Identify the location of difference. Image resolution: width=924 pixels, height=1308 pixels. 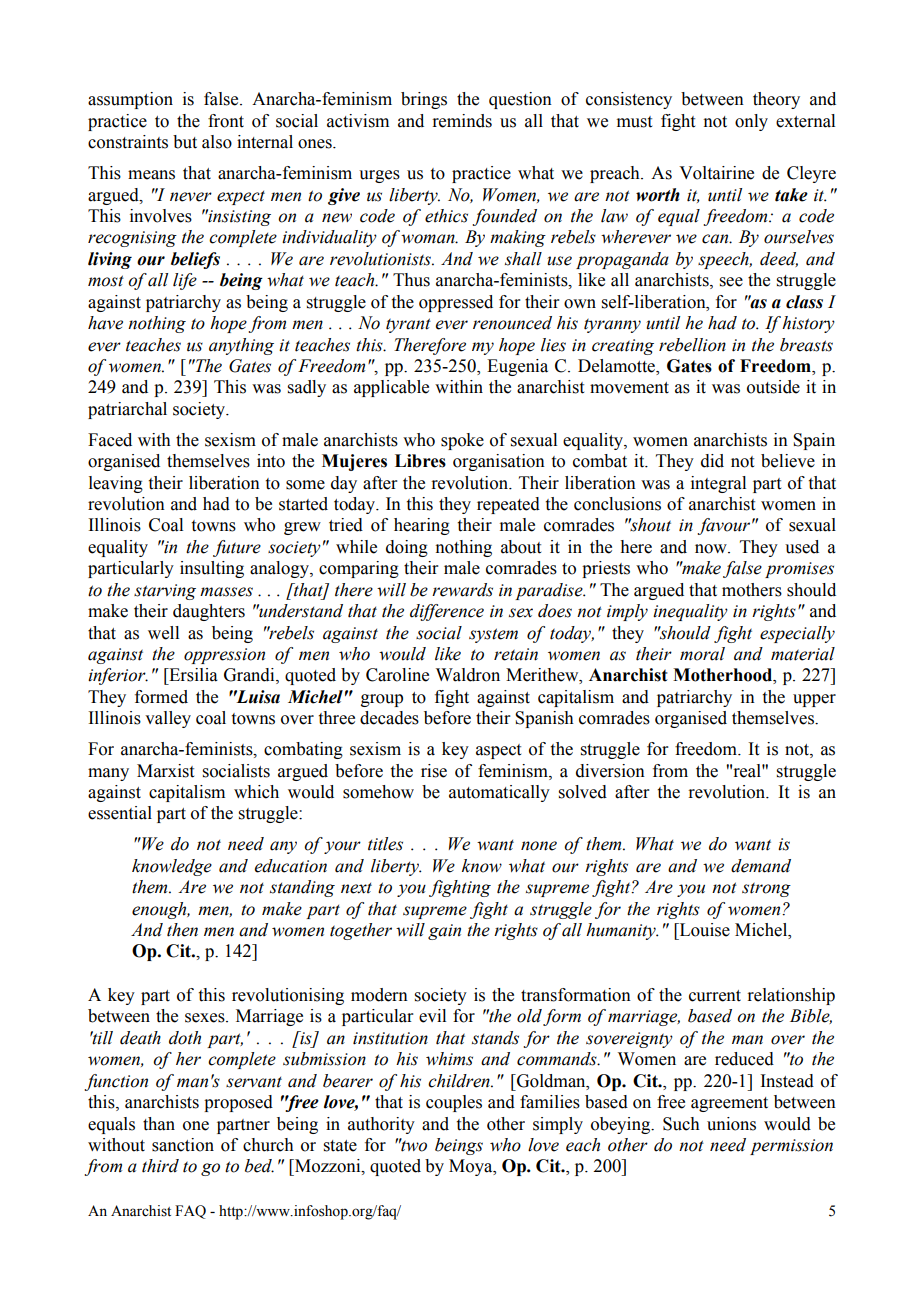
(447, 612).
